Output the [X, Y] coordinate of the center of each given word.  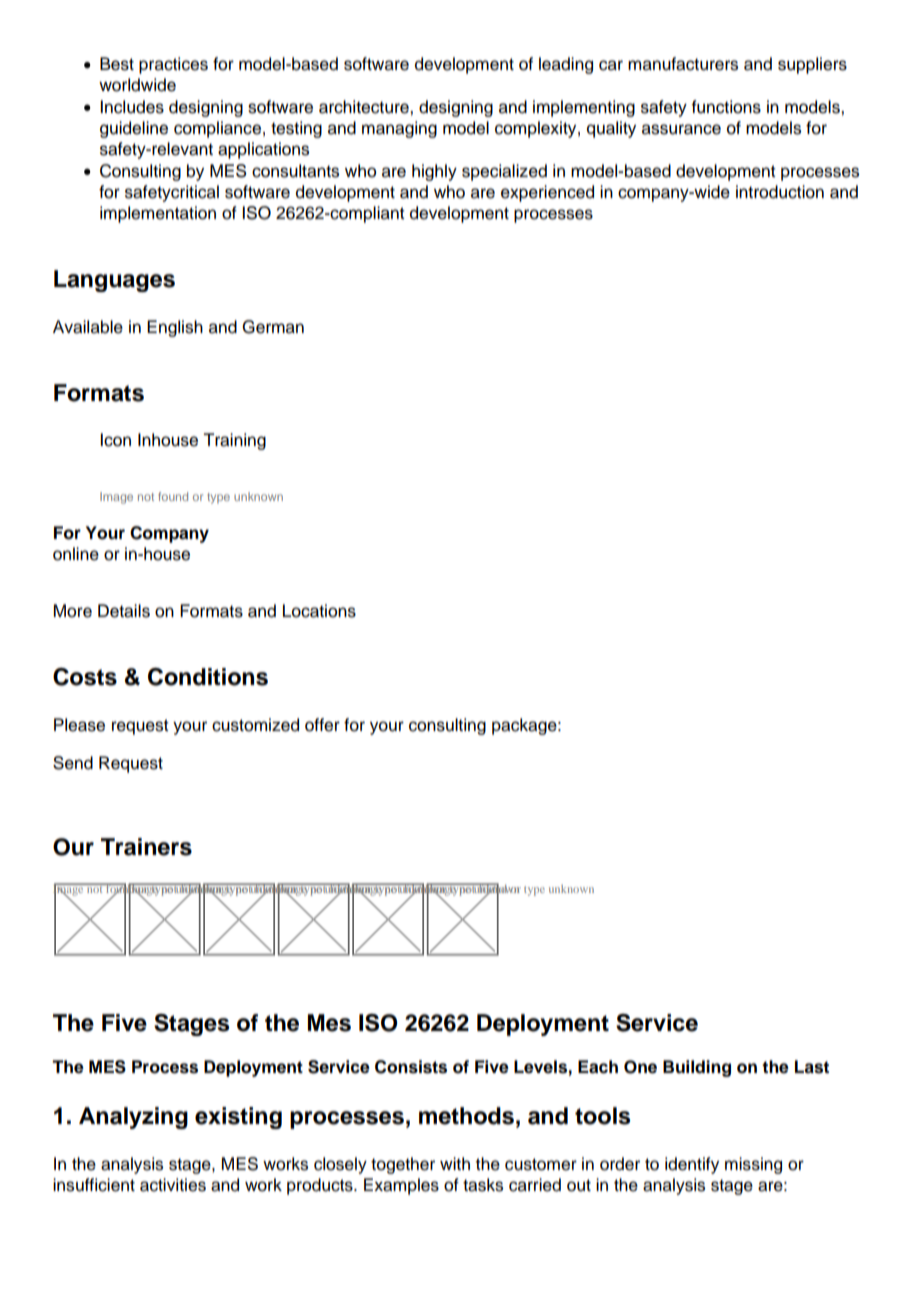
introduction [780, 192]
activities [173, 1185]
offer [322, 725]
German [273, 327]
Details [124, 611]
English [175, 328]
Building [697, 1068]
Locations [319, 611]
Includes [132, 107]
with [455, 1163]
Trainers [146, 847]
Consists [411, 1067]
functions [726, 107]
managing [399, 129]
